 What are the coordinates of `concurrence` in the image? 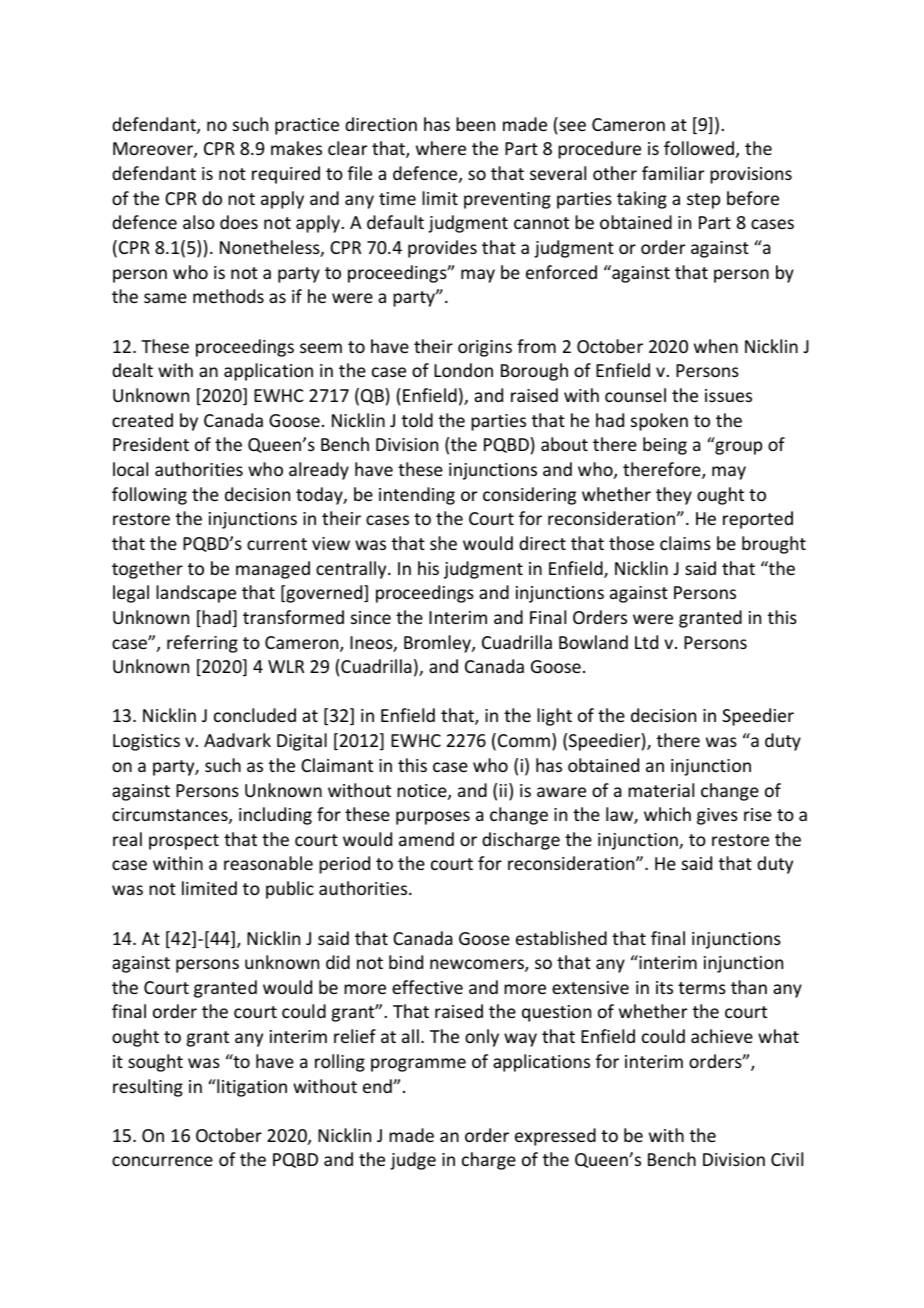 It's located at (162, 1161).
